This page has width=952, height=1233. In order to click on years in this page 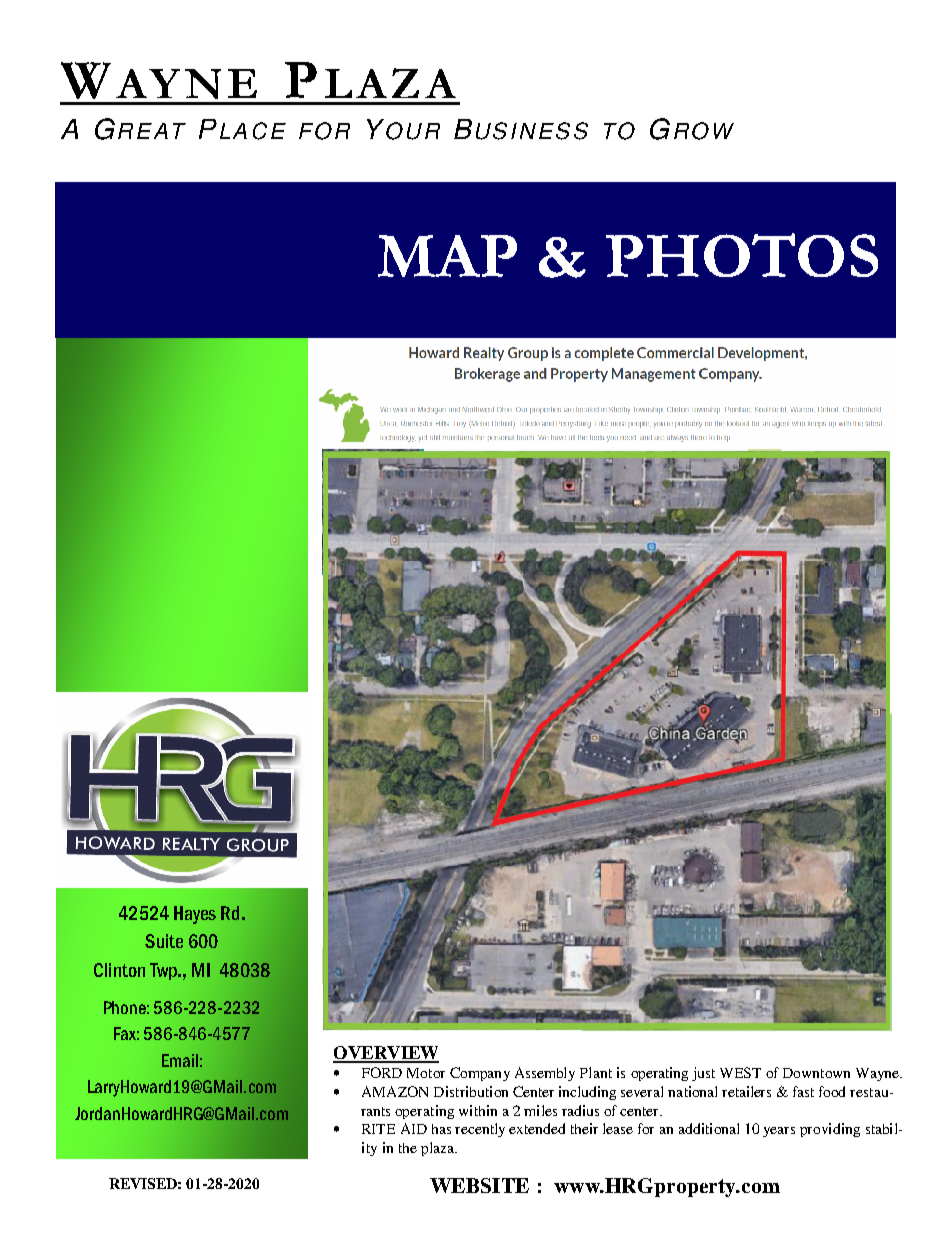, I will do `click(779, 1132)`.
